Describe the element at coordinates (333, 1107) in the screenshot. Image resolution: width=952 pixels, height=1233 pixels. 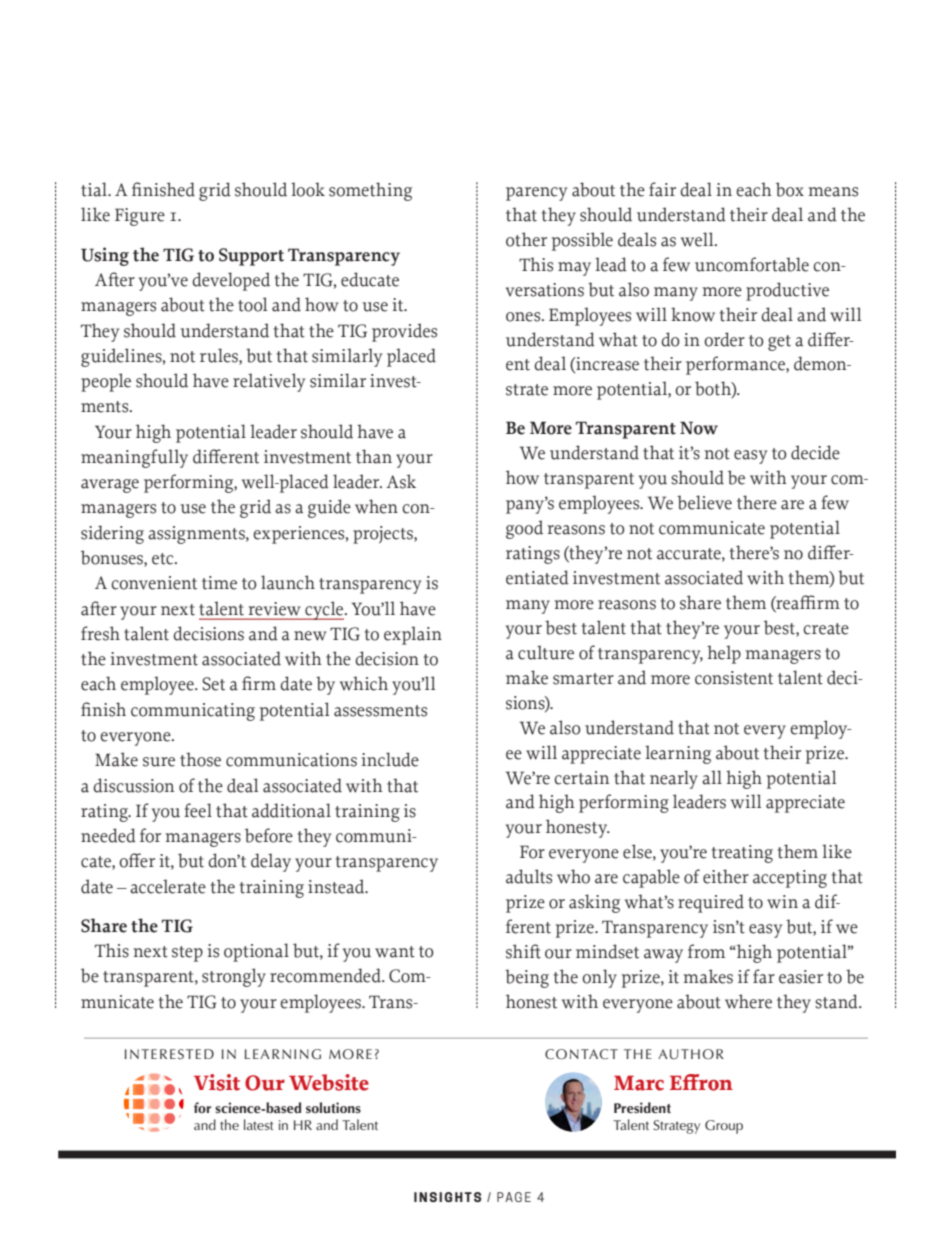
I see `solutions` at that location.
